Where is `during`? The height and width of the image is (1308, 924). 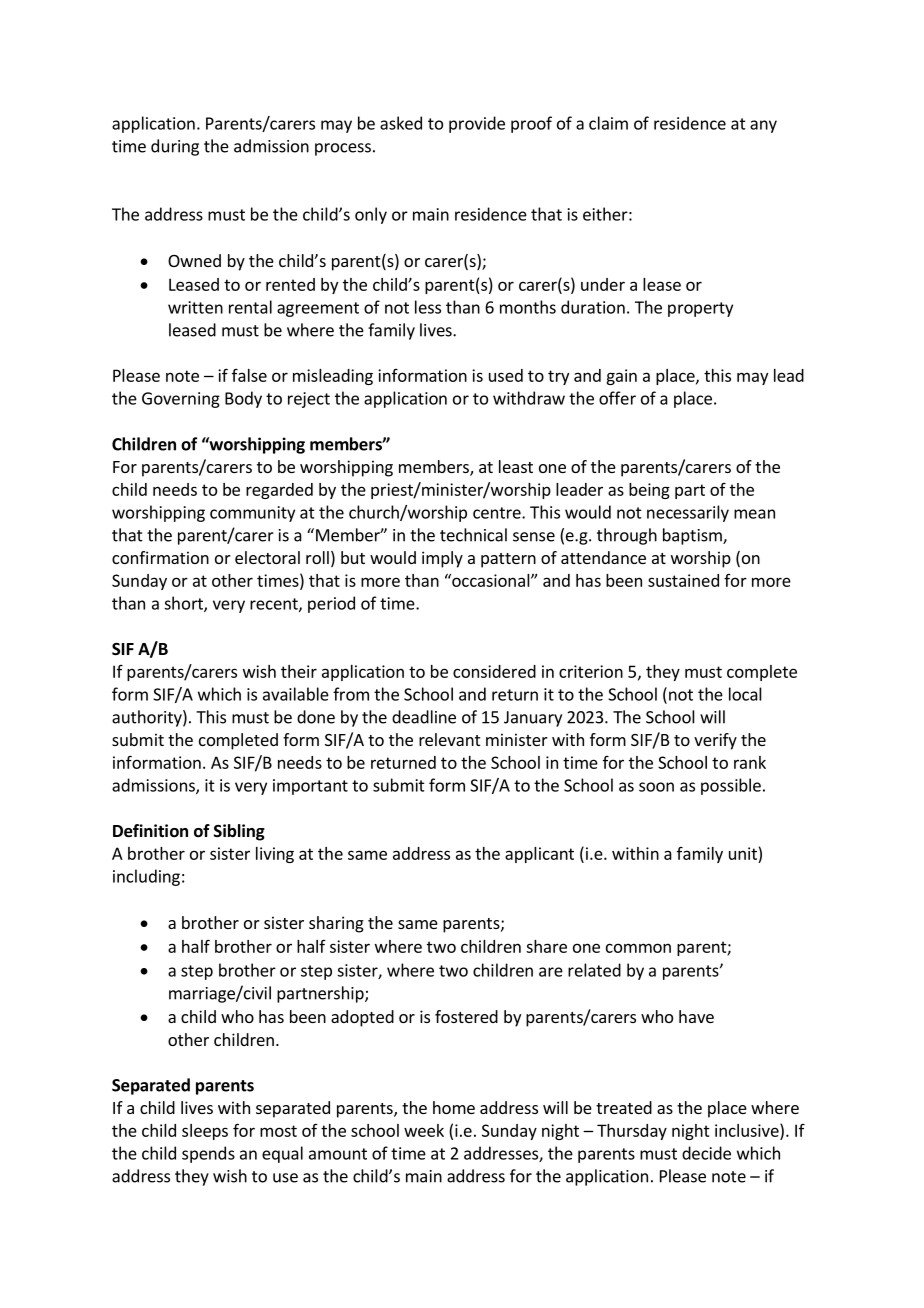 during is located at coordinates (175, 147).
